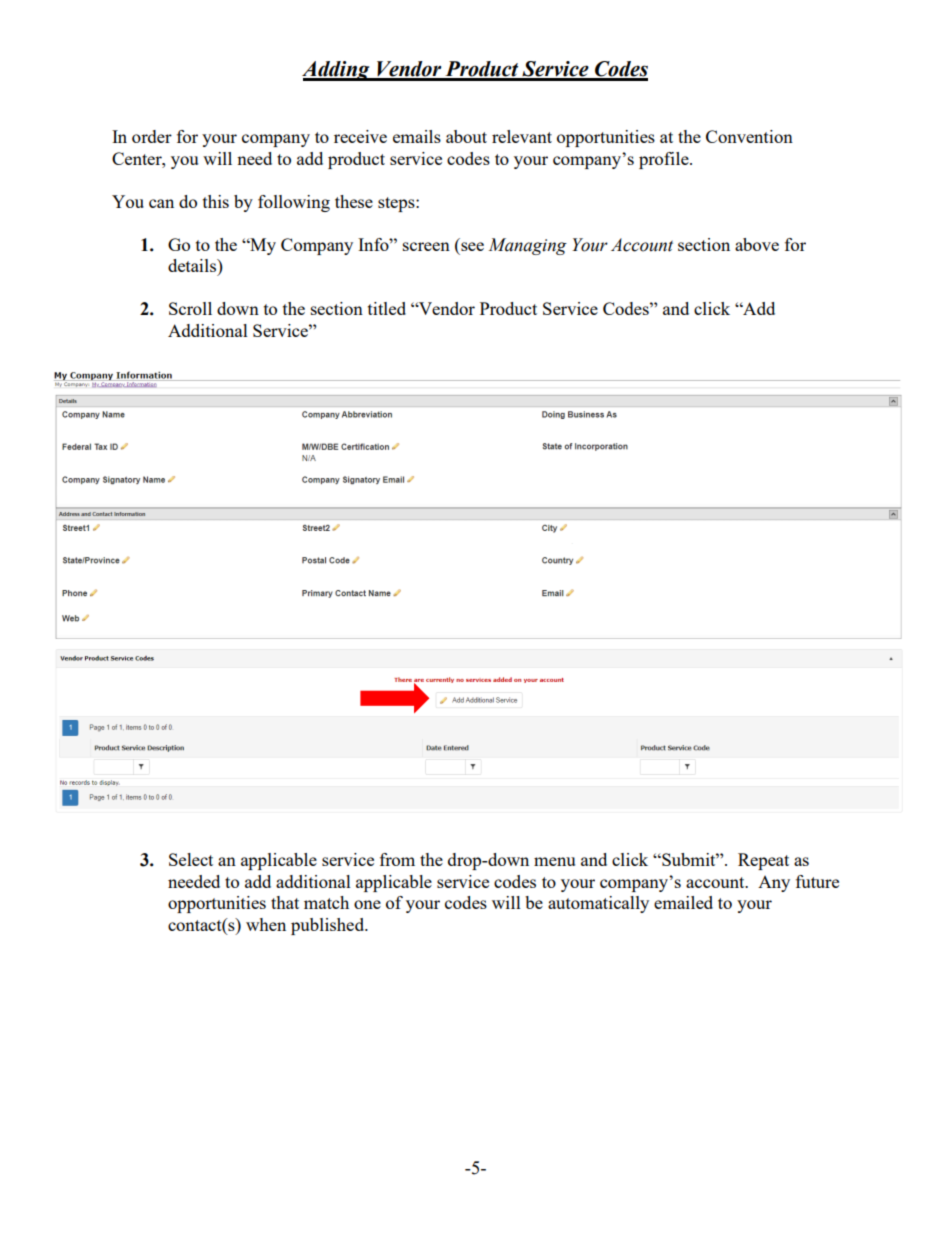 The image size is (952, 1233). I want to click on Repeat, so click(763, 861).
